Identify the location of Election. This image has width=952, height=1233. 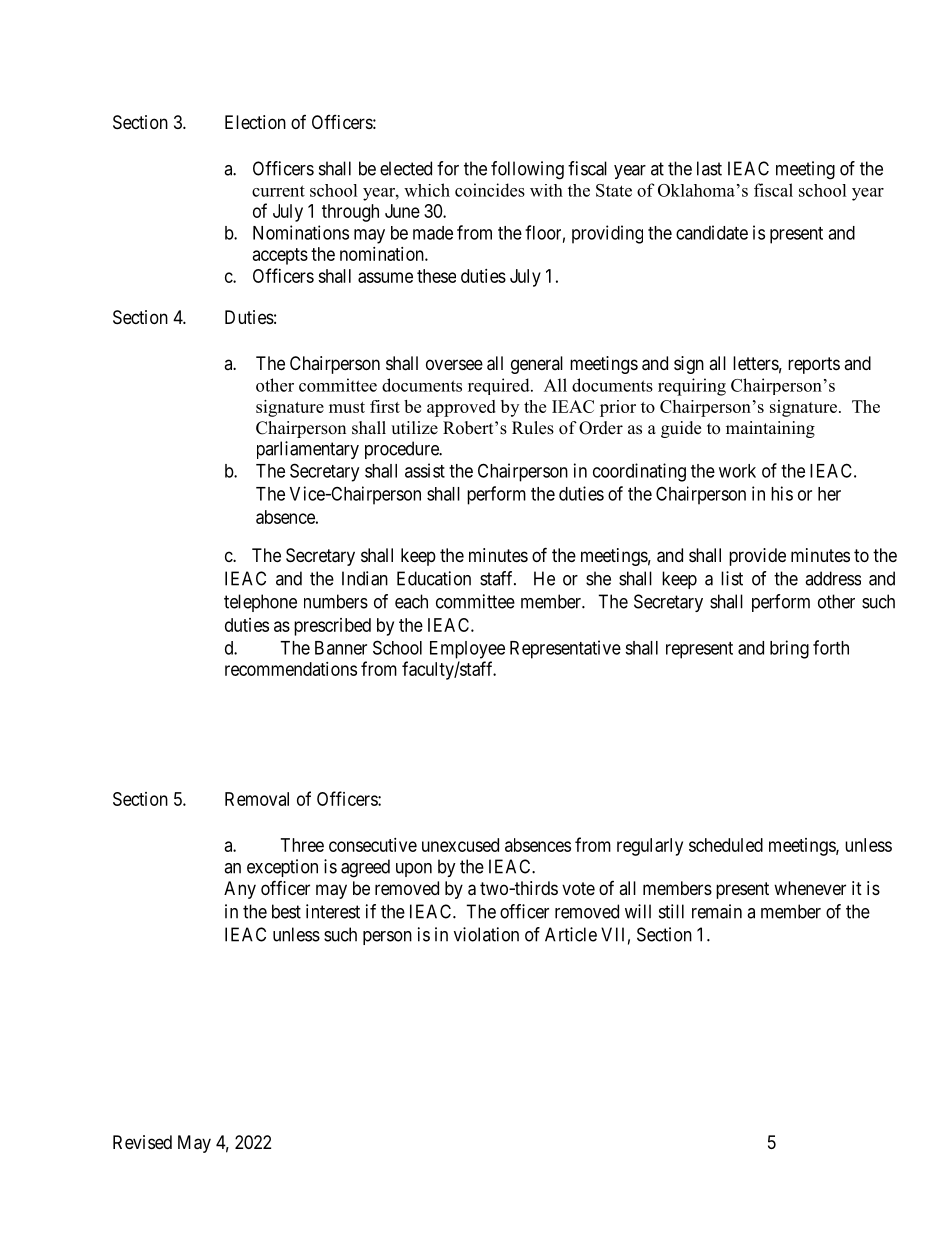
(255, 122).
